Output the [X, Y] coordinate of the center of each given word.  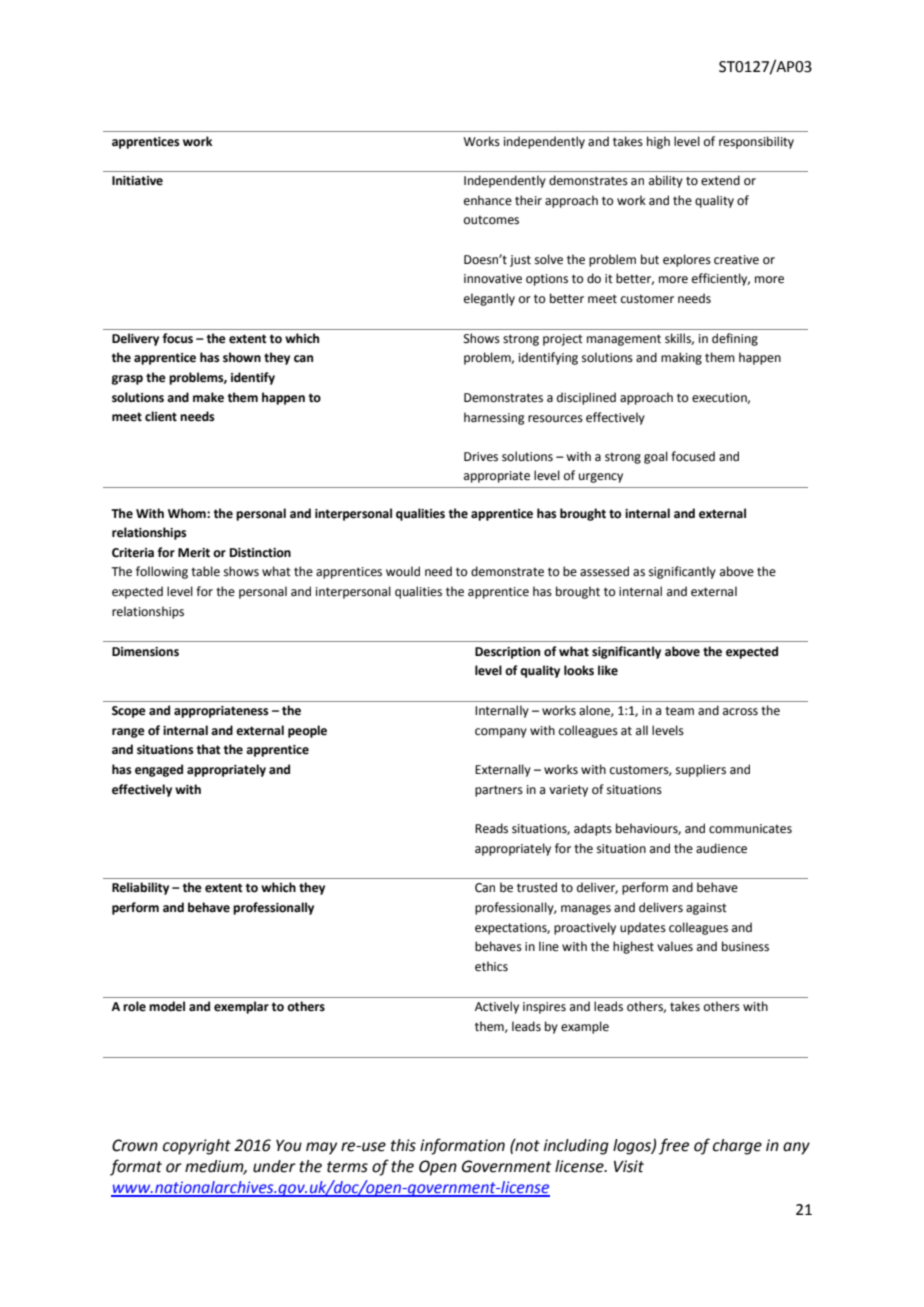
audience [721, 848]
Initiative [137, 181]
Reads [491, 828]
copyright [197, 1147]
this [403, 1145]
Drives [481, 457]
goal [656, 457]
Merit [194, 553]
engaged [159, 770]
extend [720, 180]
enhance [488, 200]
